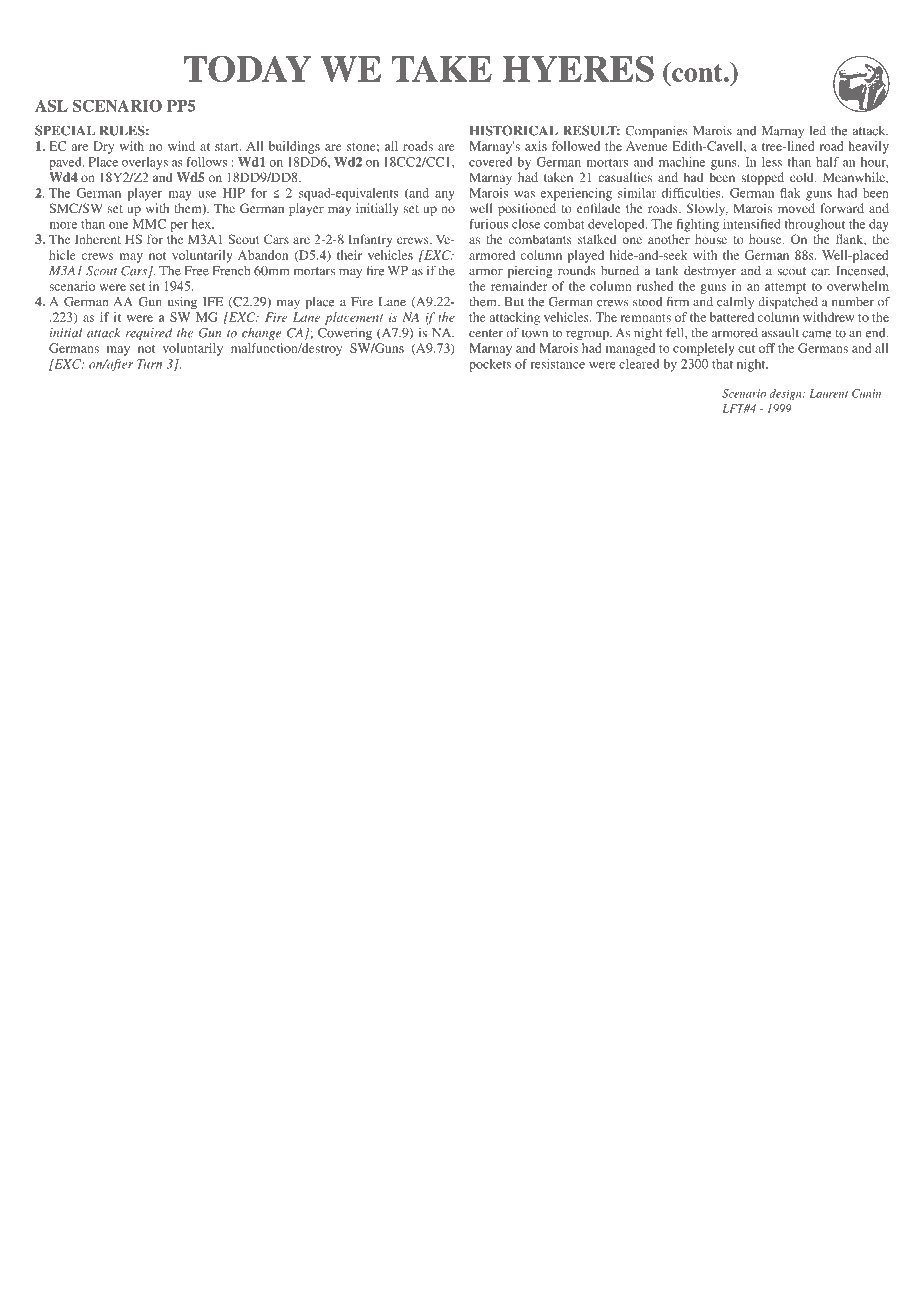 The height and width of the image is (1308, 924). I want to click on design, so click(787, 394).
